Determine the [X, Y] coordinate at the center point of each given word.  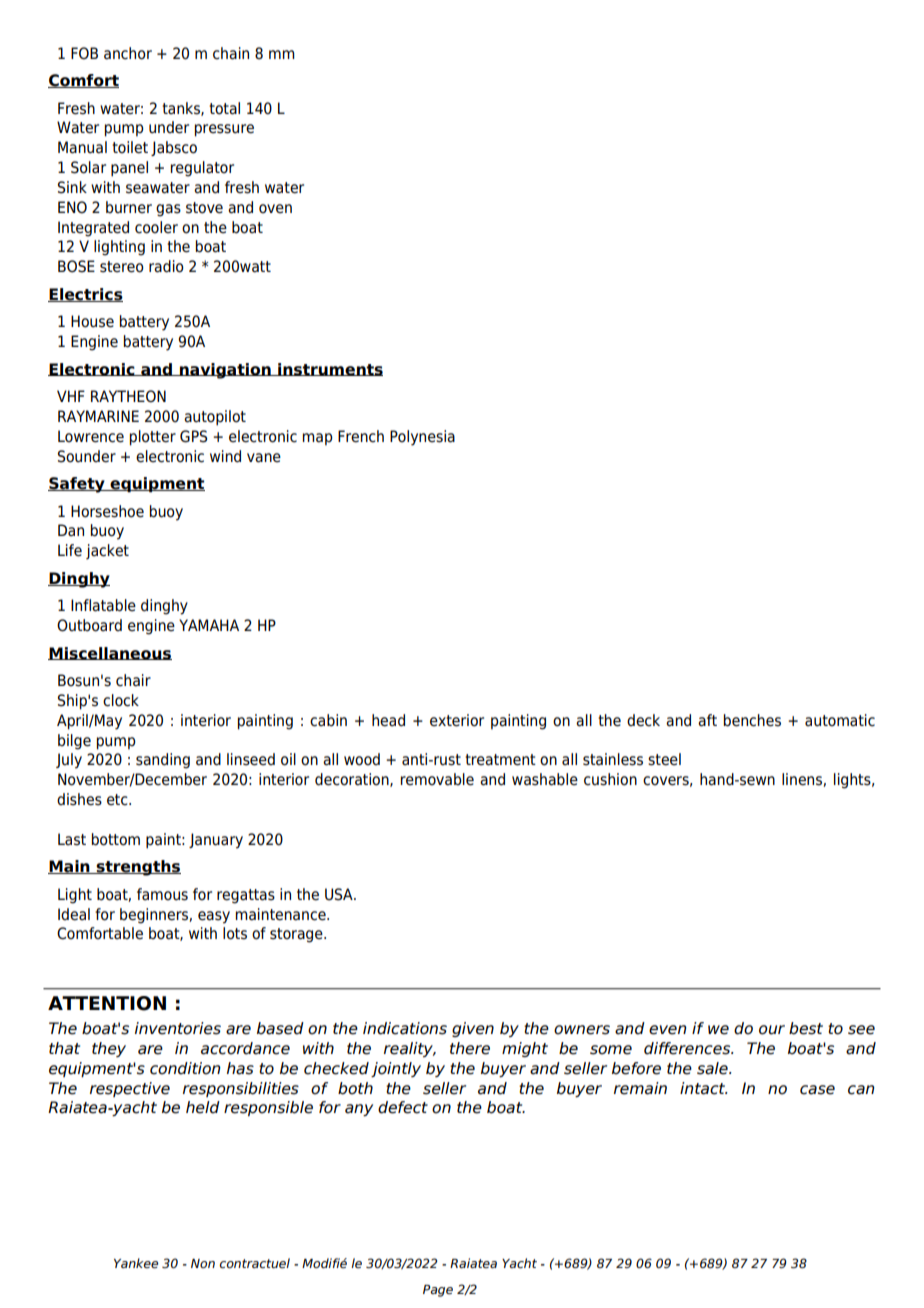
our [772, 1030]
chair [133, 680]
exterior [457, 720]
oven [275, 209]
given [473, 1029]
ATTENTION [107, 1003]
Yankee [136, 1263]
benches [752, 720]
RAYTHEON [128, 396]
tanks [182, 109]
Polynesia [422, 438]
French [361, 436]
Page [438, 1291]
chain [231, 53]
